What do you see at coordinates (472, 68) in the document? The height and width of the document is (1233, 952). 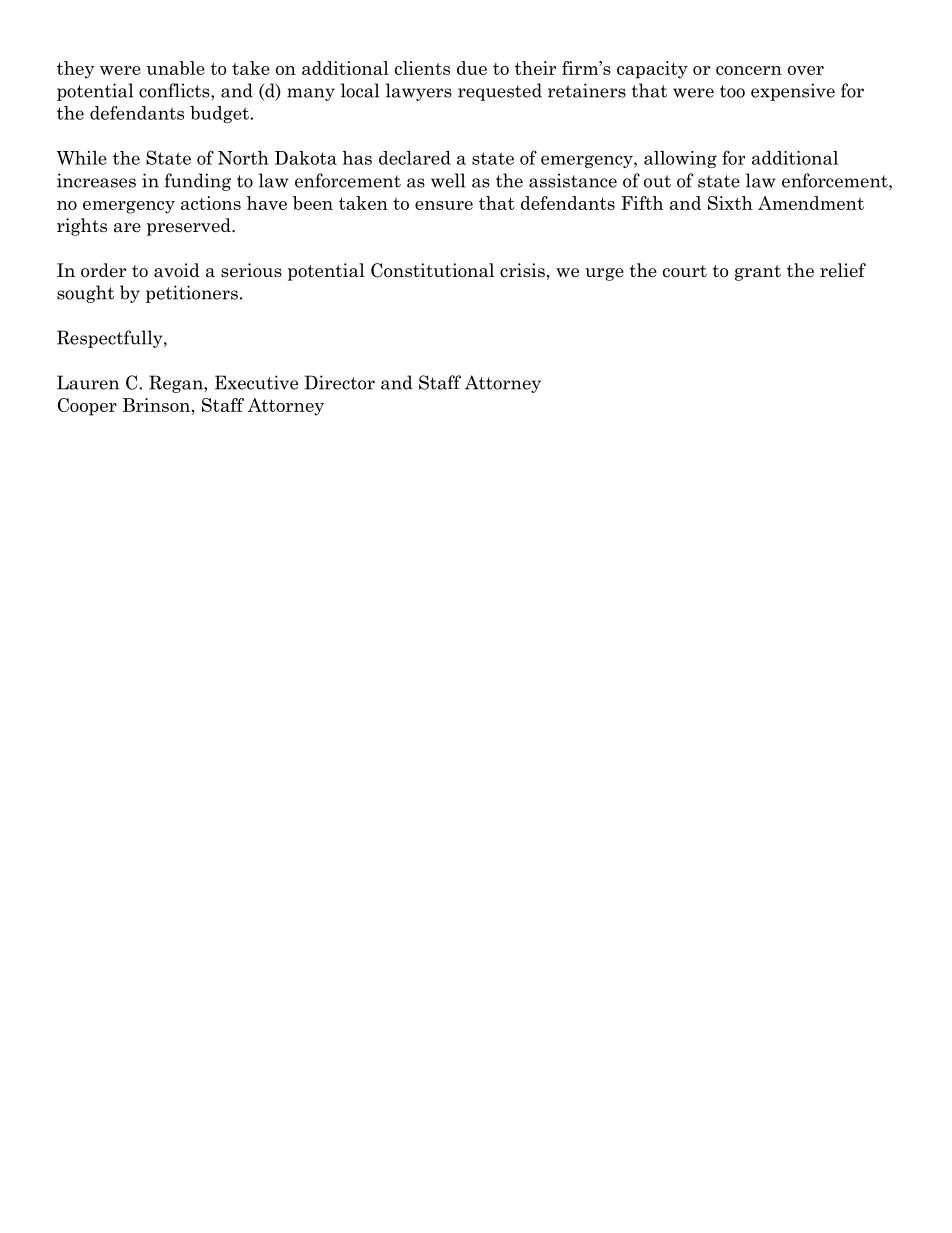 I see `due` at bounding box center [472, 68].
